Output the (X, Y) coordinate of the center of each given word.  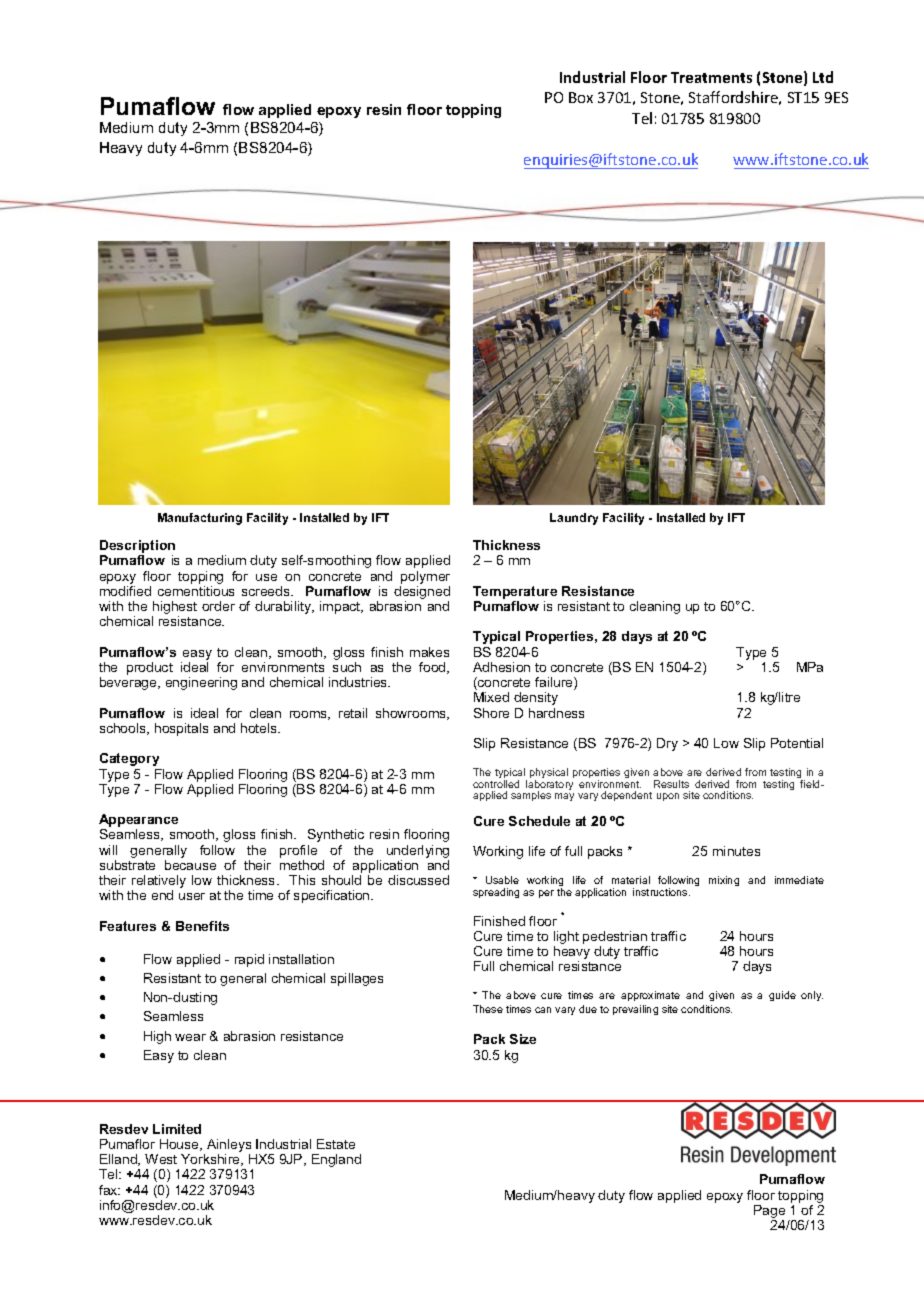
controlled (496, 784)
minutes (736, 851)
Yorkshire (211, 1160)
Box (581, 97)
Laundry (574, 519)
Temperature (515, 594)
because (190, 865)
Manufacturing (200, 519)
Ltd (823, 77)
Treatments (711, 77)
